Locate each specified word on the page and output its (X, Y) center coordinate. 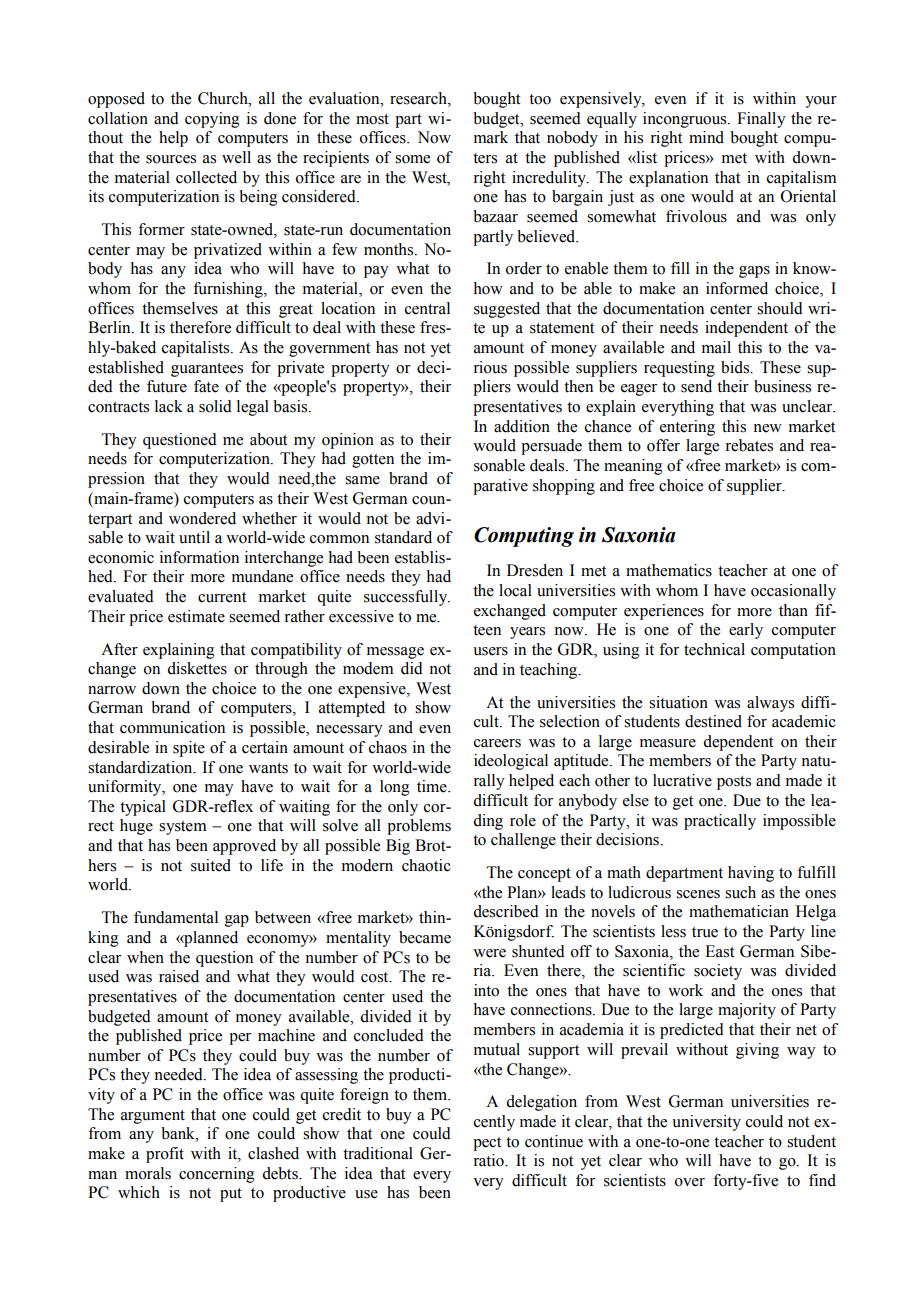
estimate (196, 616)
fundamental (176, 917)
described (506, 911)
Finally (761, 120)
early (746, 631)
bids (736, 367)
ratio (489, 1160)
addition (522, 426)
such (740, 892)
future (167, 386)
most (372, 119)
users (490, 651)
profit (165, 1155)
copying (212, 120)
